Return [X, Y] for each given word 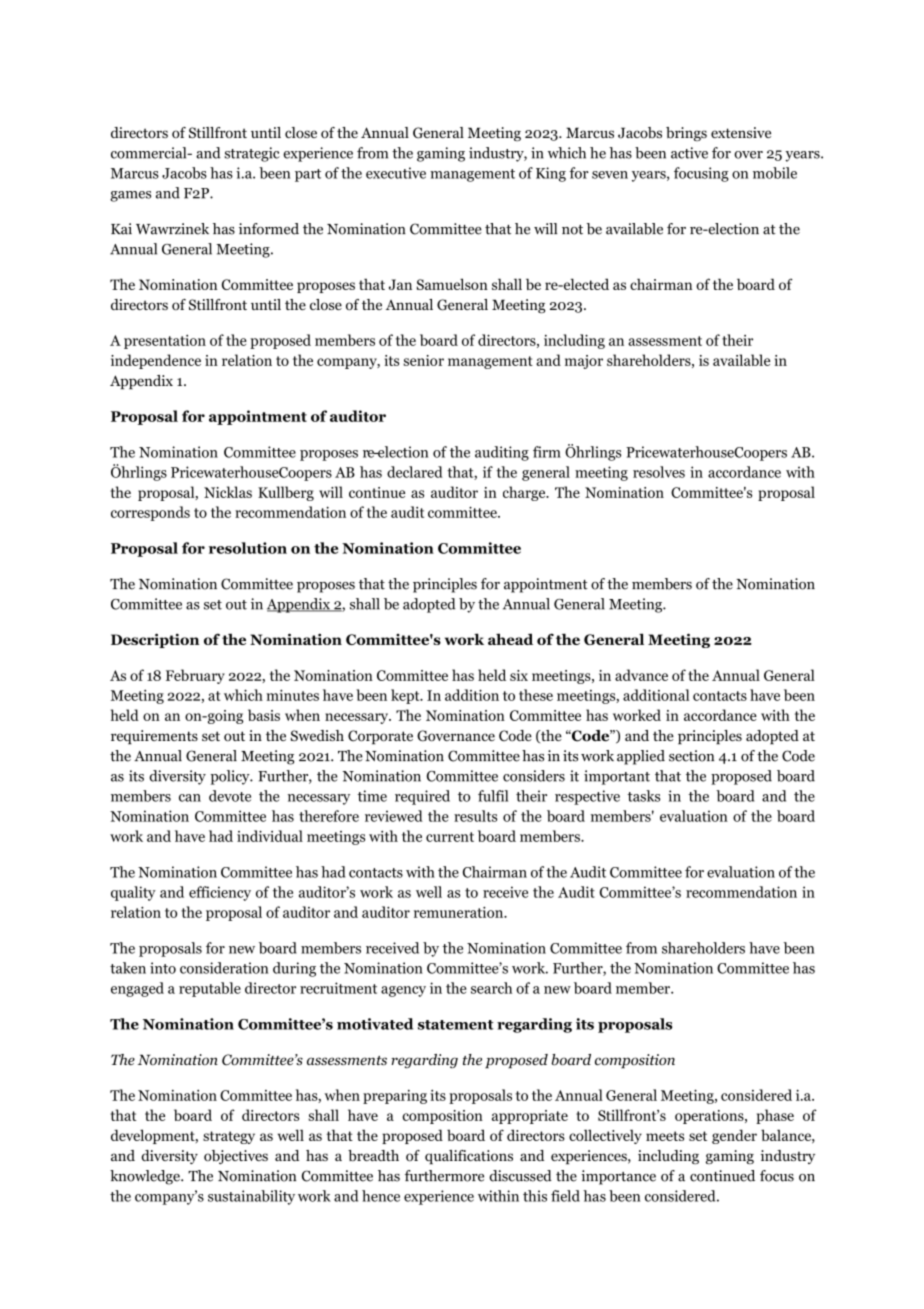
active [689, 153]
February [195, 676]
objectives [236, 1157]
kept [406, 696]
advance [641, 675]
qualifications [469, 1157]
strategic [252, 154]
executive [396, 173]
